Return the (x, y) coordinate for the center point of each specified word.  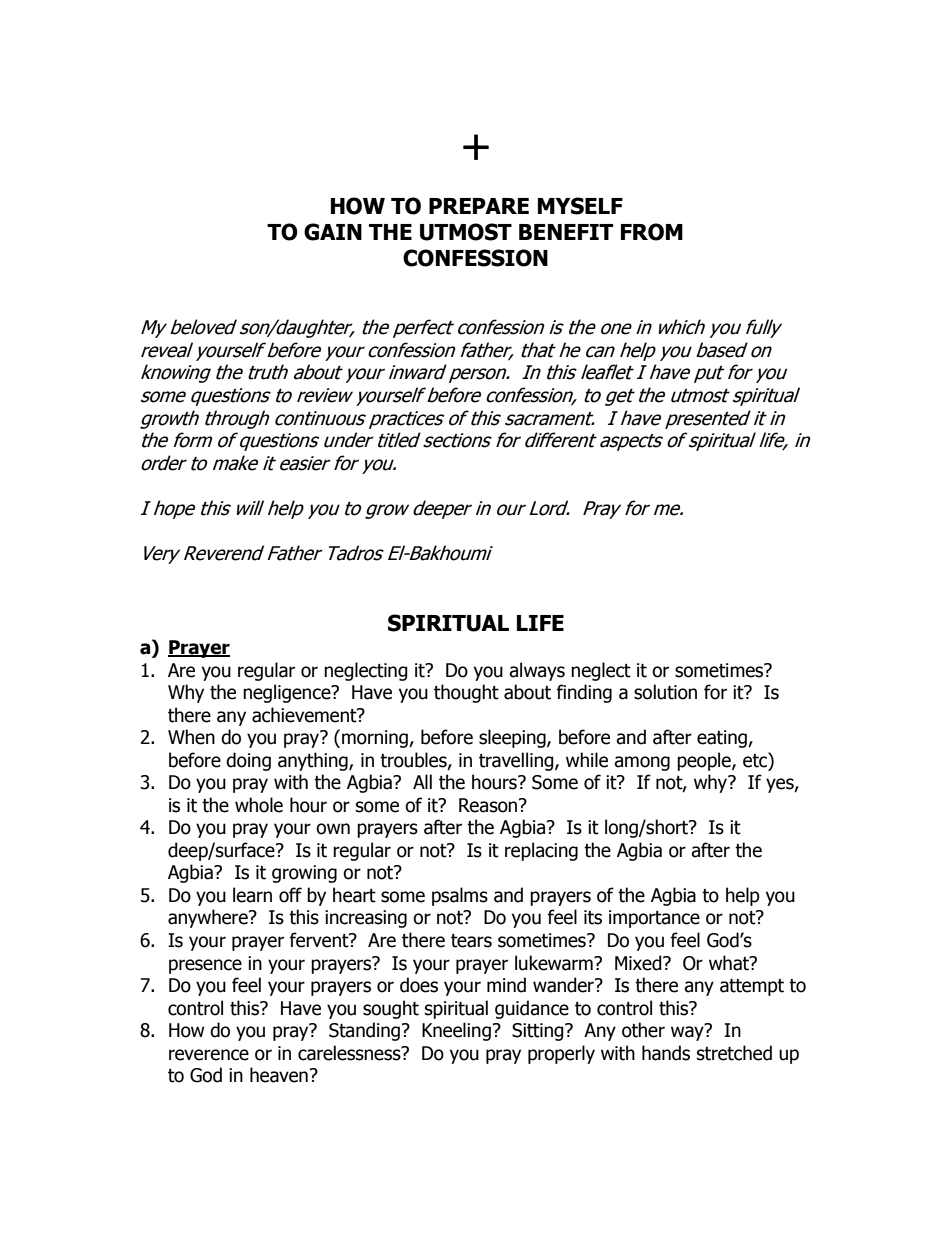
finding (584, 693)
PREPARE (479, 206)
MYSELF (580, 206)
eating (723, 739)
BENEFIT (566, 232)
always (537, 671)
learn (252, 895)
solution (665, 692)
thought (466, 693)
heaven (279, 1075)
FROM (652, 232)
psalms (460, 896)
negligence (288, 693)
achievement (305, 715)
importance (654, 919)
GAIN (333, 232)
